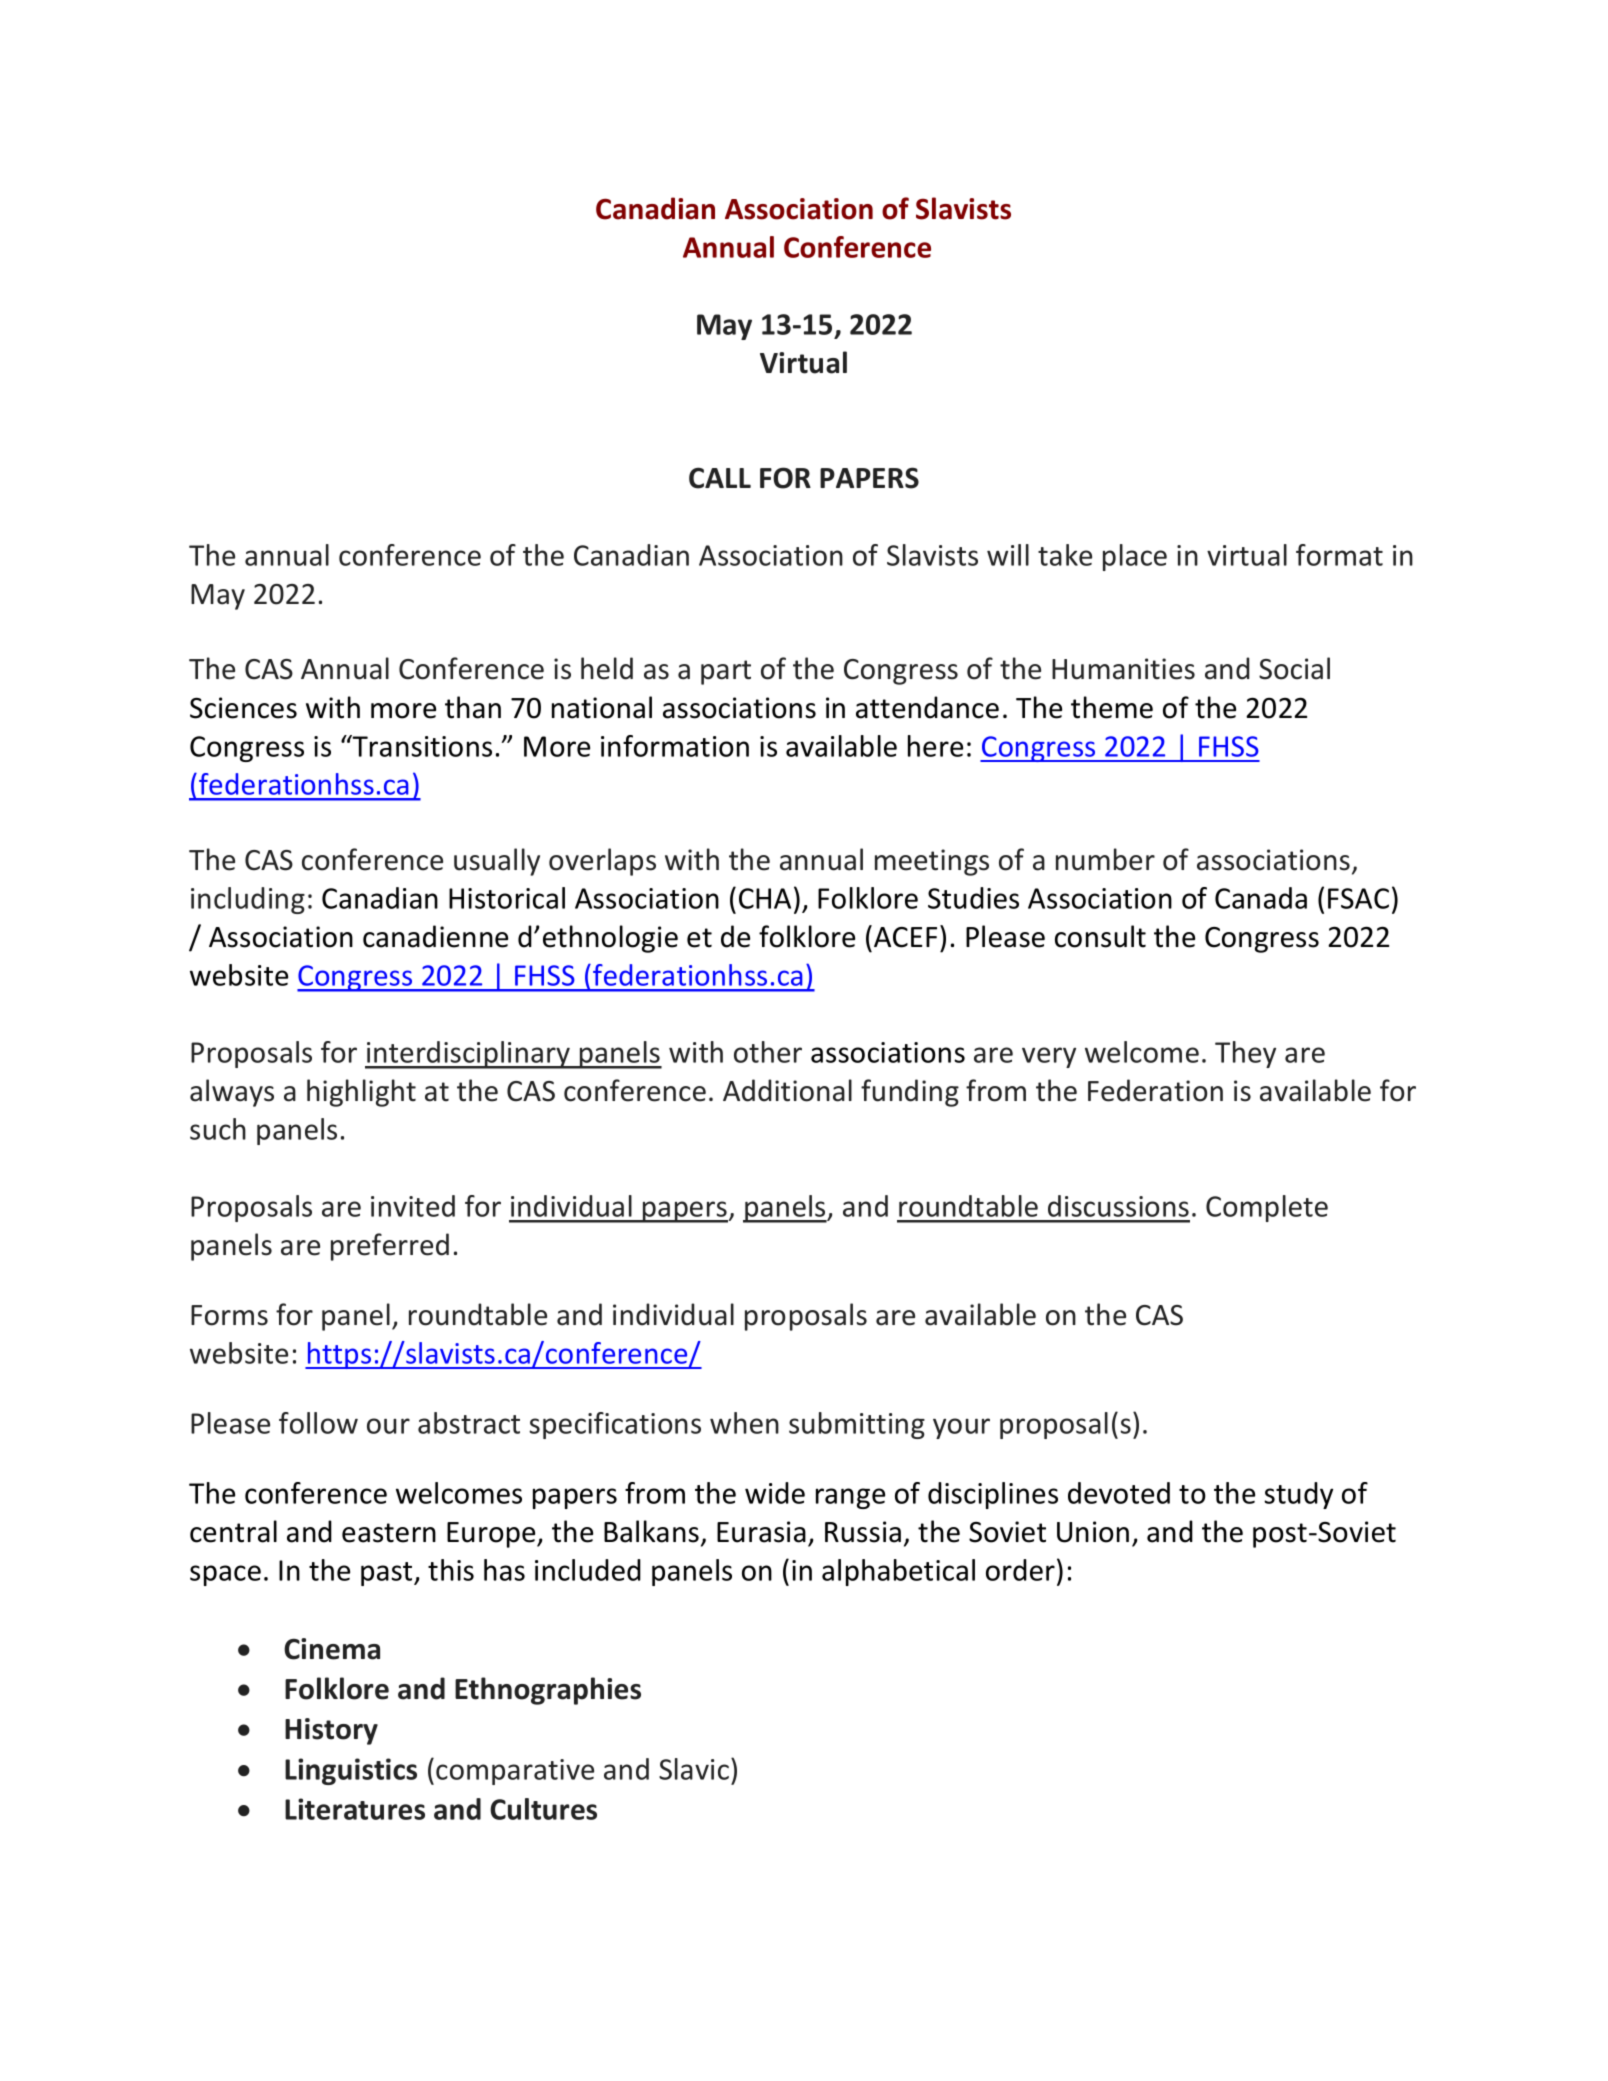  I want to click on follow, so click(318, 1423).
